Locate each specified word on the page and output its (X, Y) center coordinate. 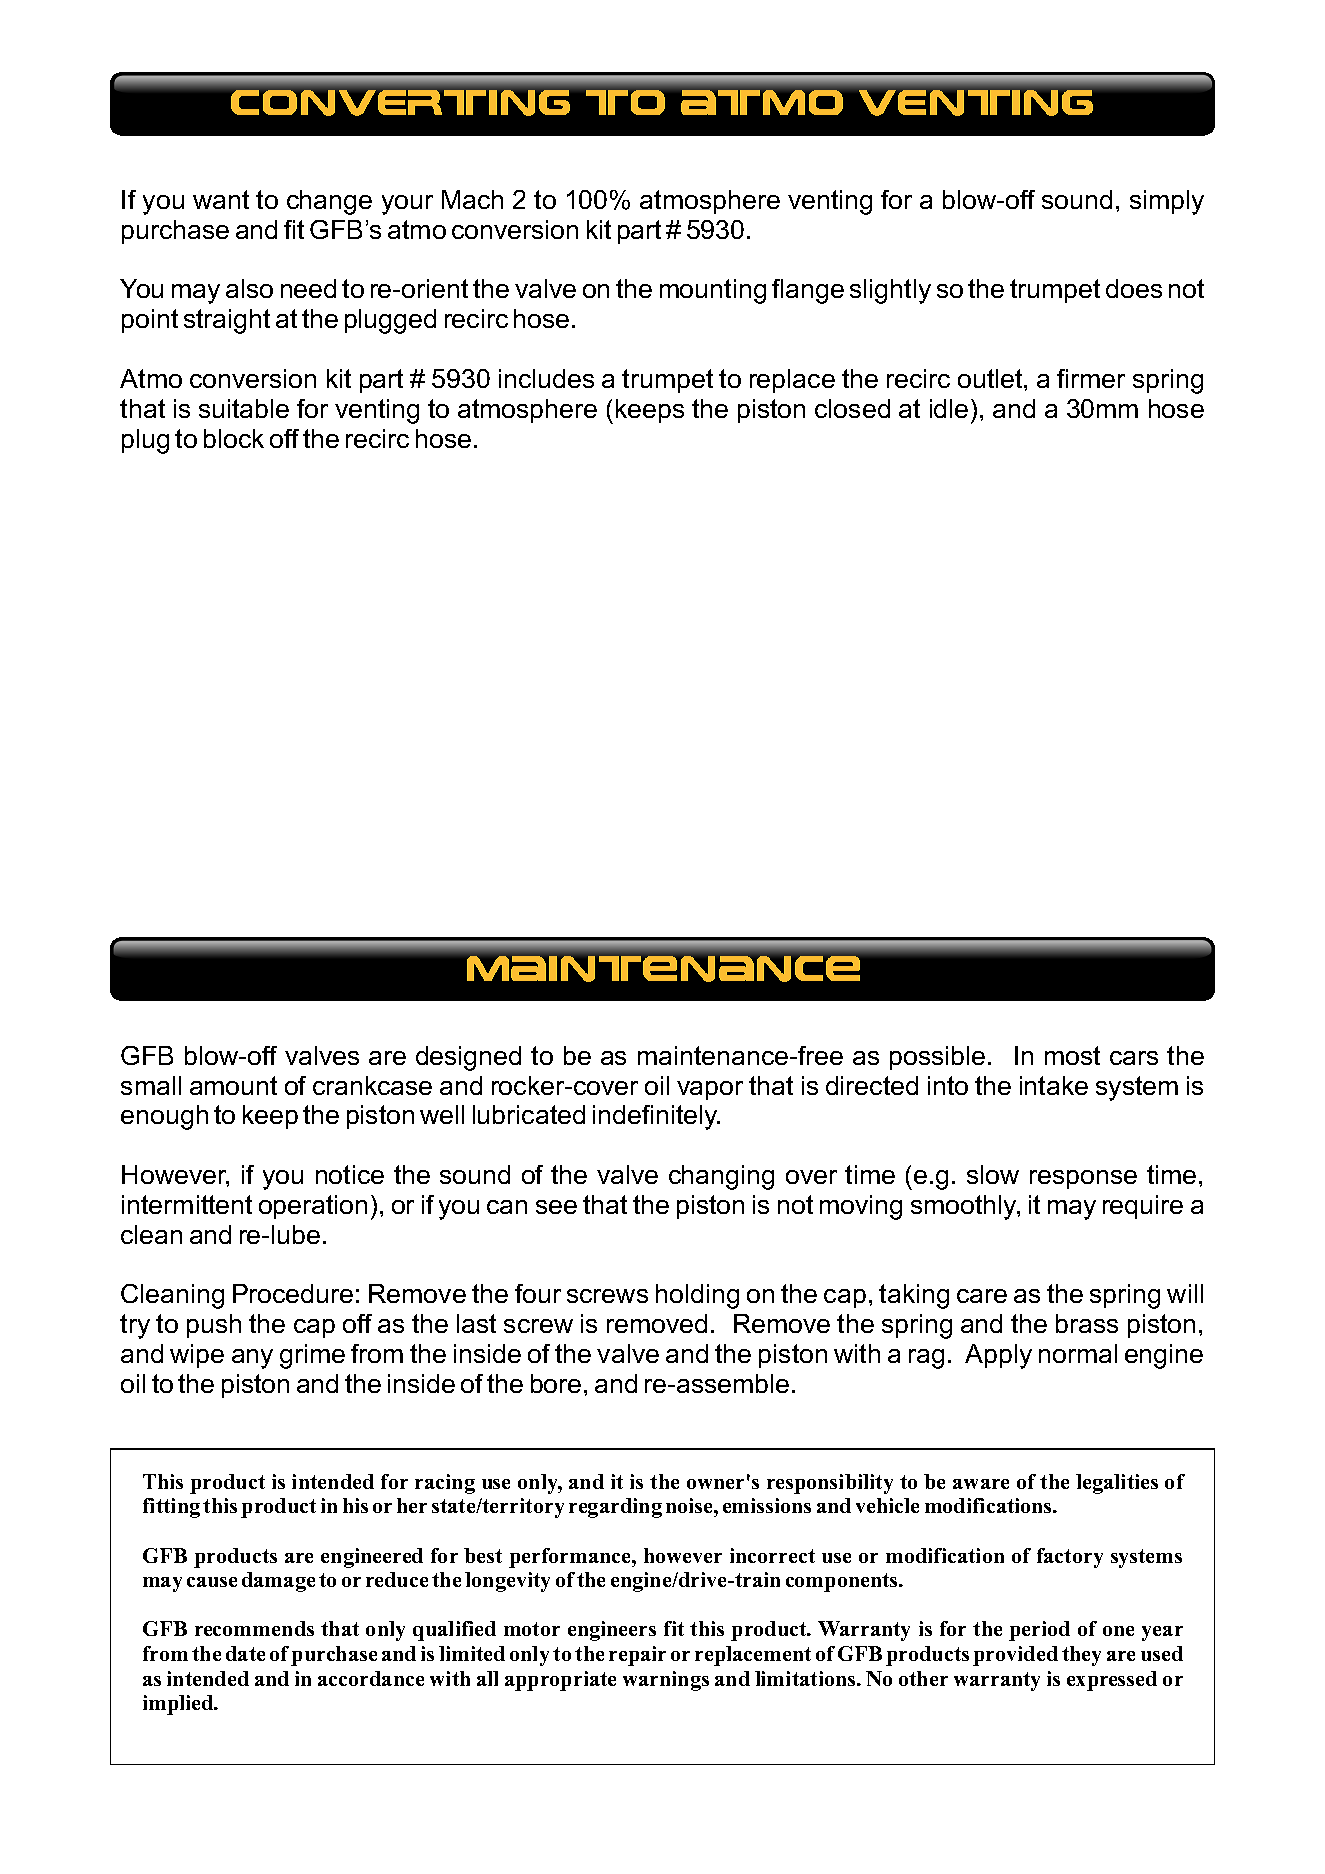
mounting (713, 291)
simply (1167, 202)
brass (1087, 1323)
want (221, 199)
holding (697, 1296)
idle (949, 408)
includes (546, 378)
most (1072, 1055)
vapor (710, 1090)
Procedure (293, 1293)
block (234, 438)
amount (233, 1085)
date (245, 1653)
